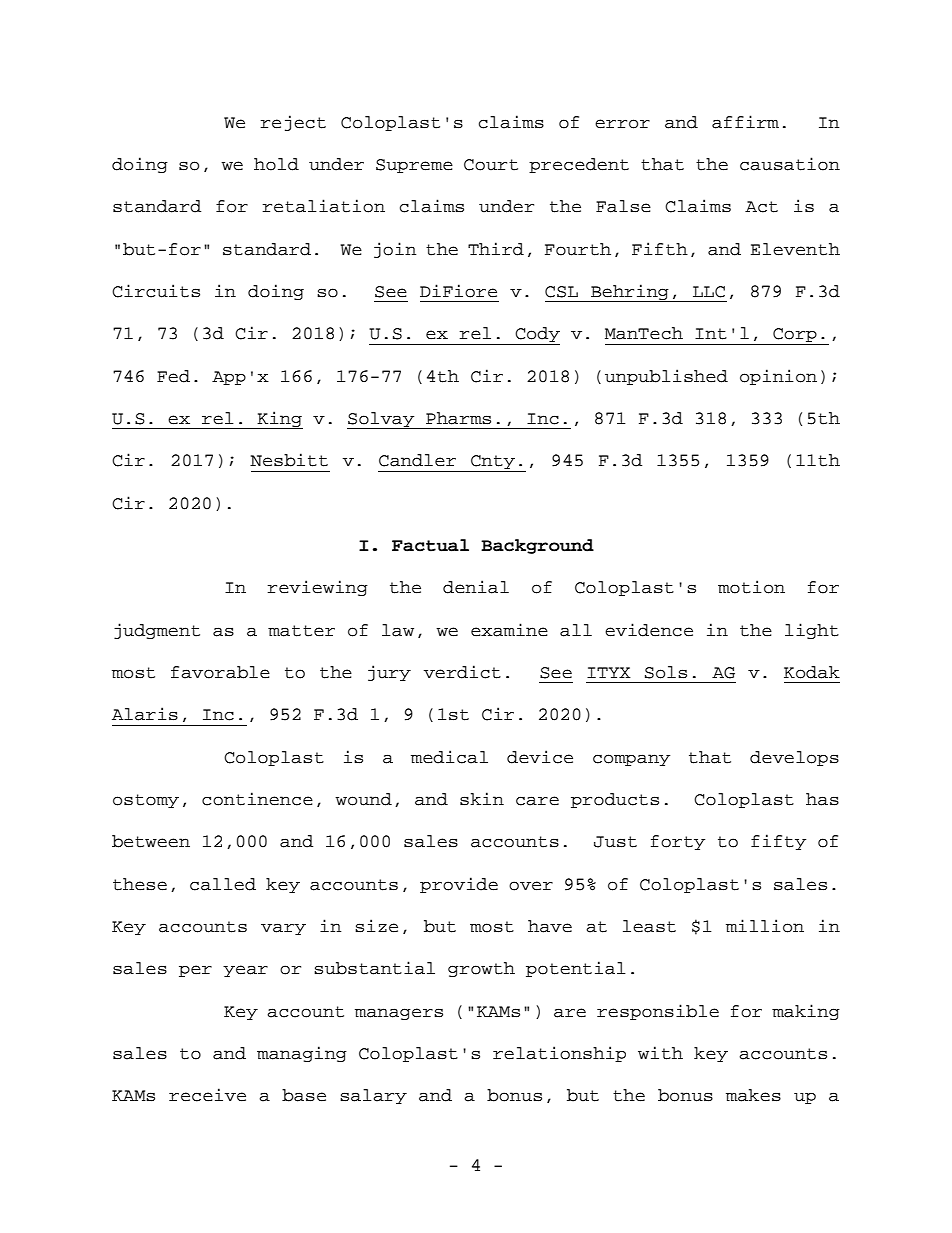 The image size is (952, 1233). I want to click on motion, so click(751, 587).
